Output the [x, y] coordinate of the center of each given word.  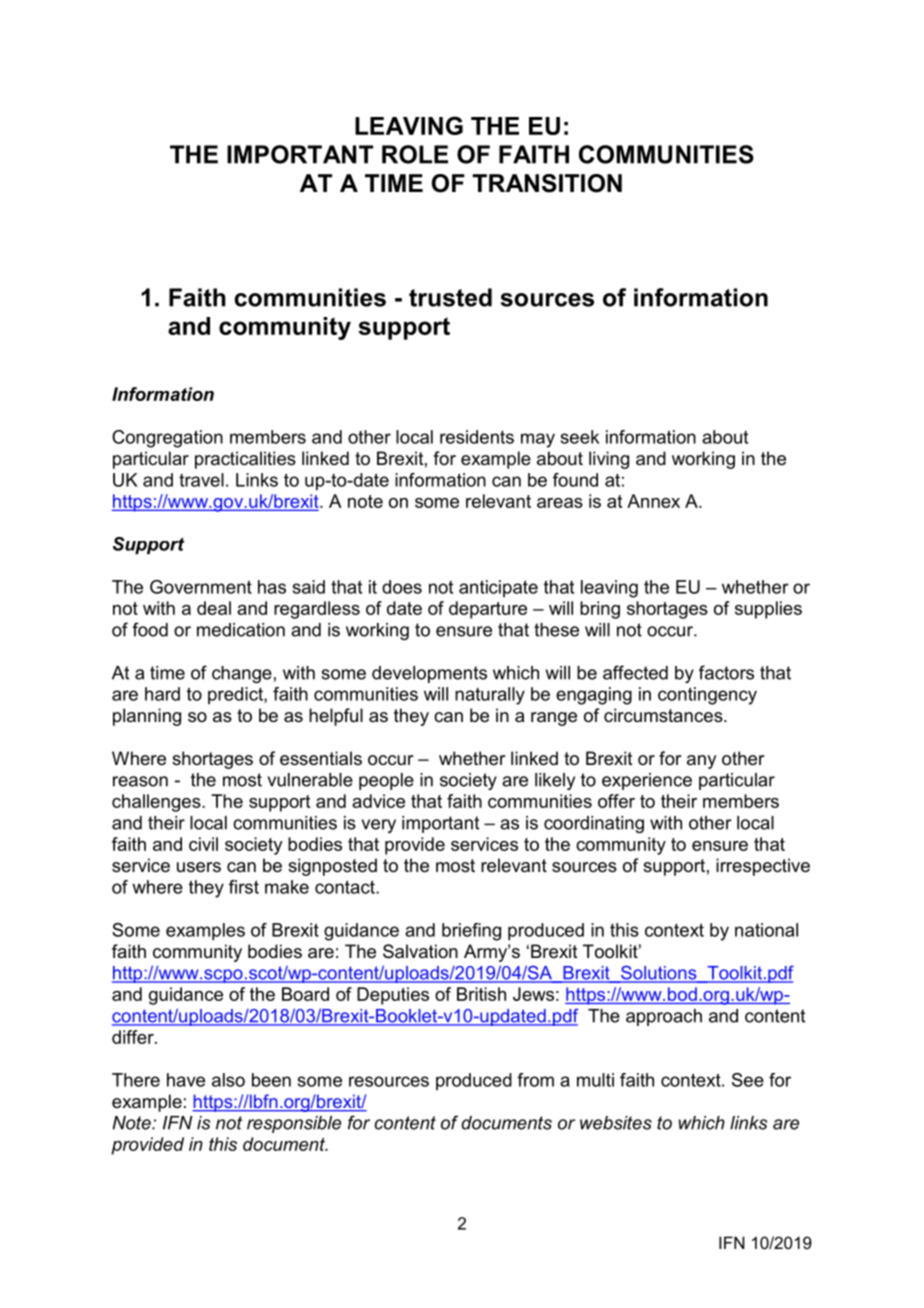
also [228, 1080]
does [402, 587]
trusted [450, 297]
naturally [490, 696]
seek [580, 437]
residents [477, 437]
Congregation [167, 439]
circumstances [664, 715]
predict [236, 695]
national [766, 930]
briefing [471, 932]
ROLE [415, 154]
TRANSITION [547, 183]
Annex [653, 501]
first [244, 887]
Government [201, 587]
